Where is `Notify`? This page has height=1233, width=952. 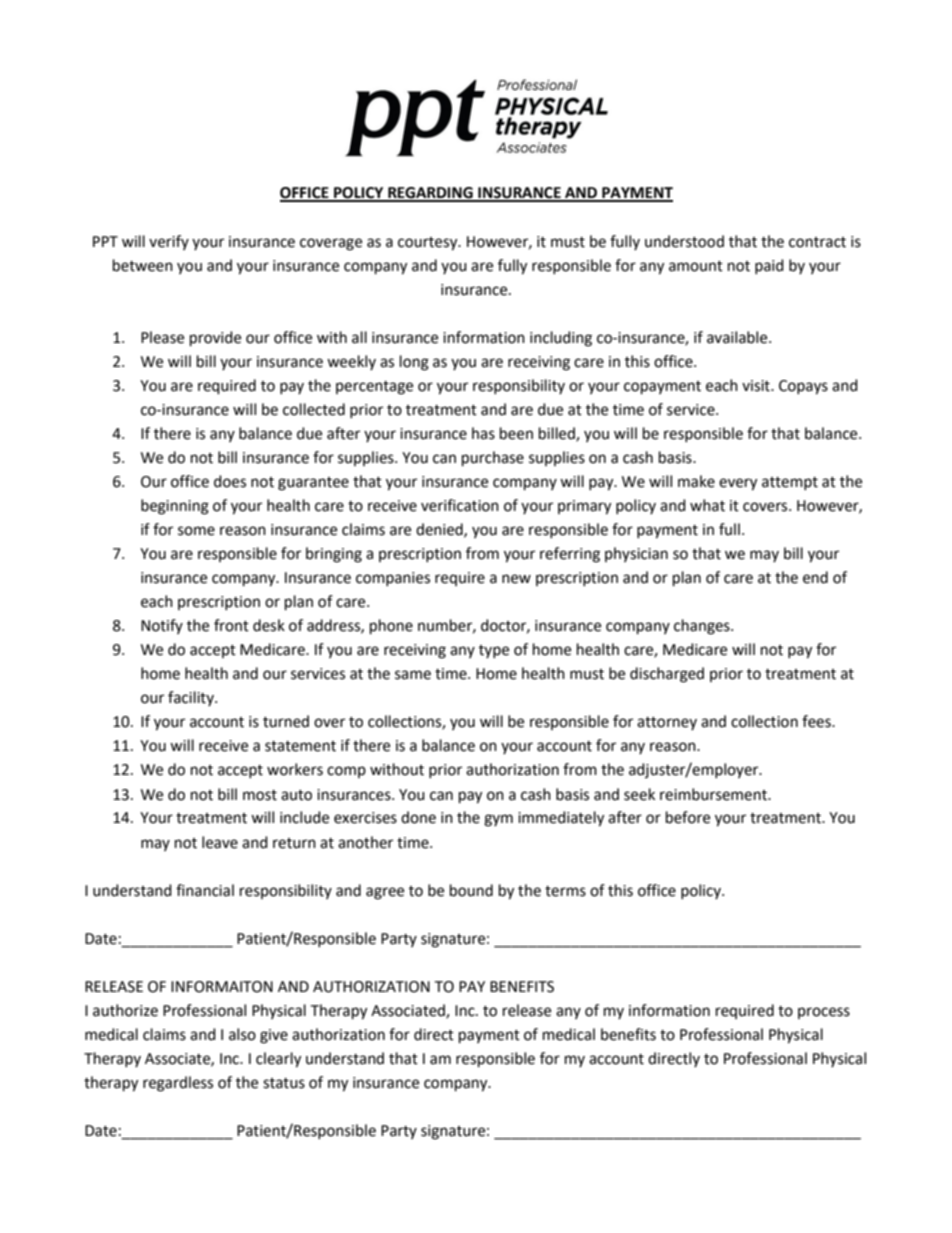 Notify is located at coordinates (162, 626).
